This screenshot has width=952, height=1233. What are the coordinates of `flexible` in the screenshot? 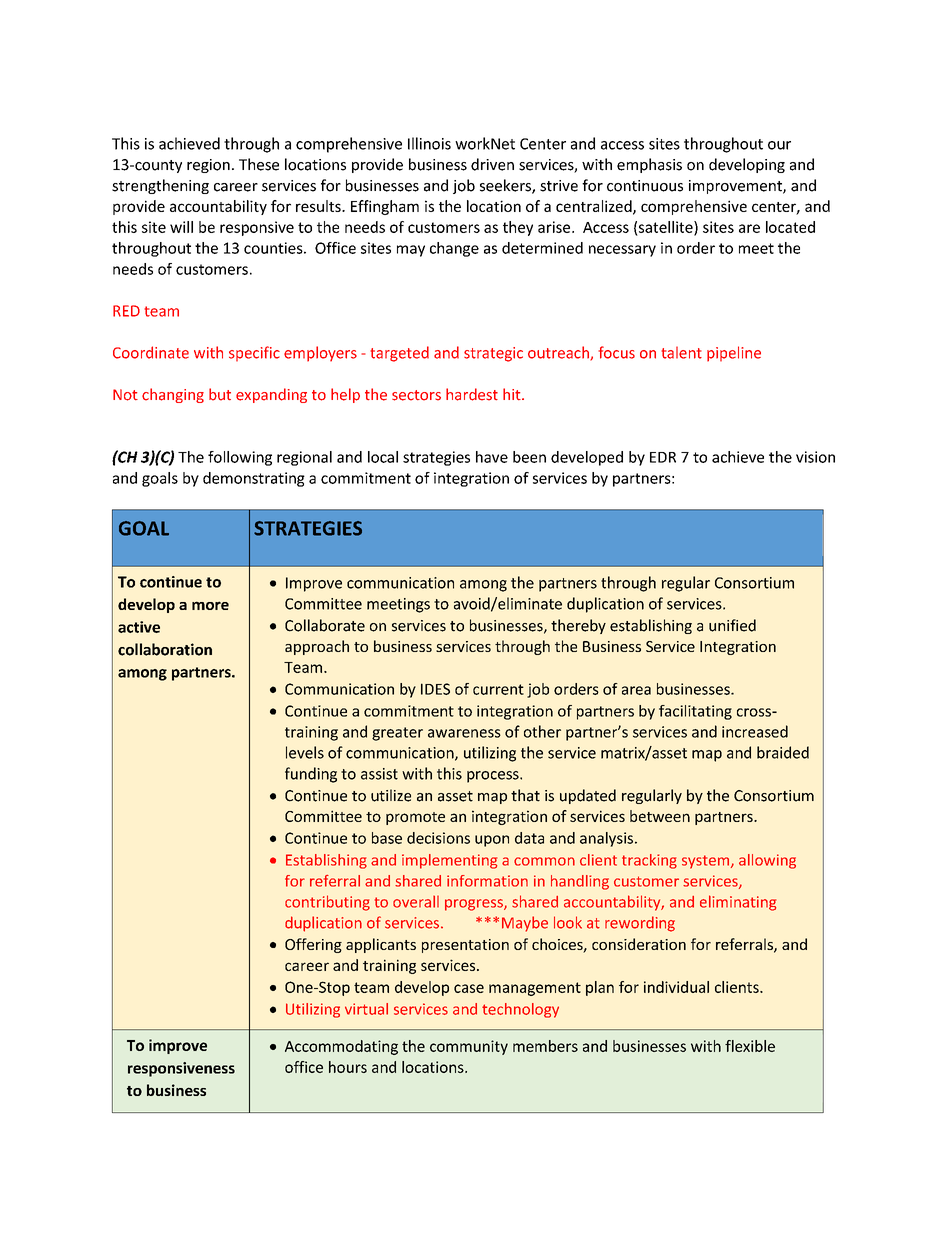 It's located at (750, 1046).
